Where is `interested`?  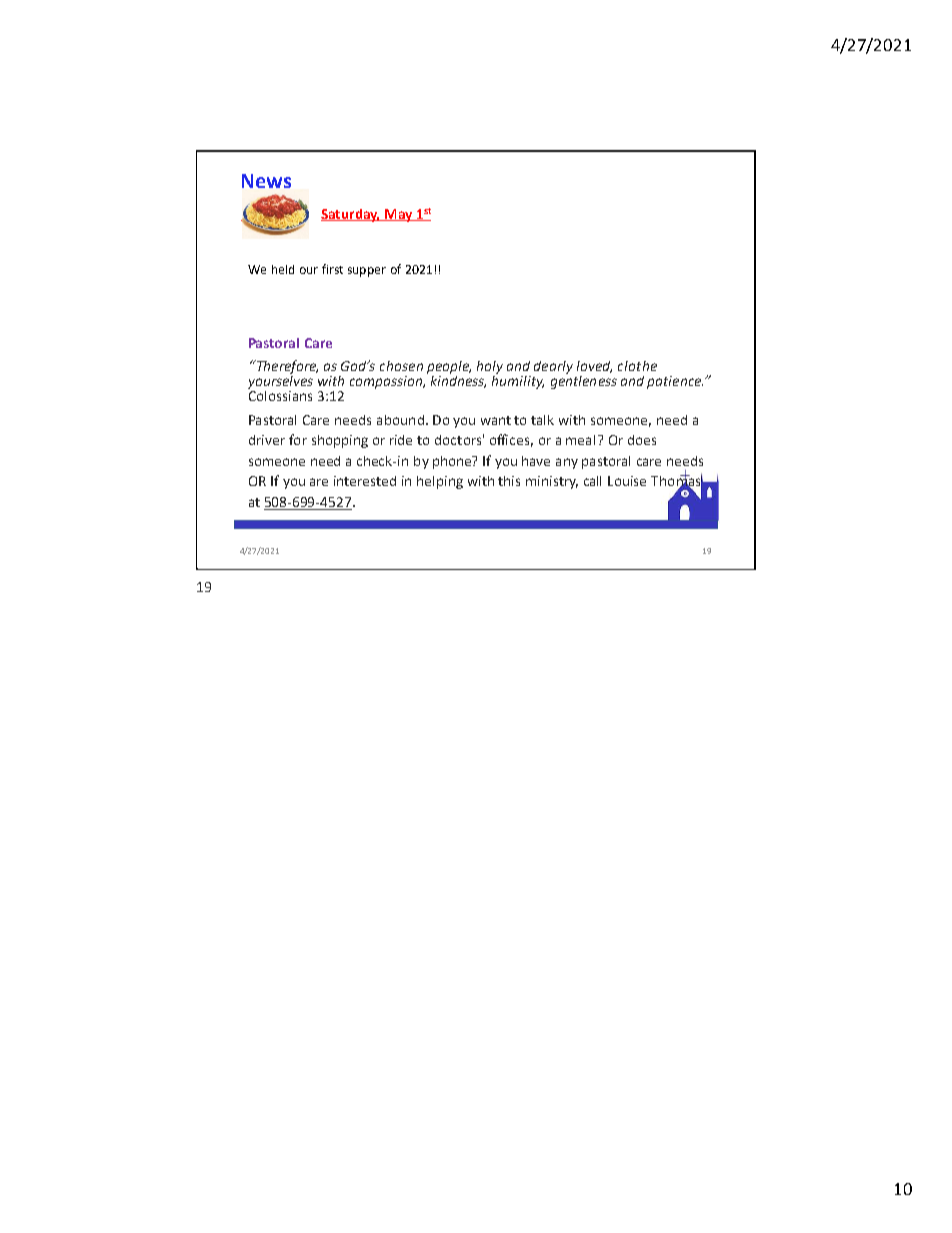
interested is located at coordinates (365, 481).
